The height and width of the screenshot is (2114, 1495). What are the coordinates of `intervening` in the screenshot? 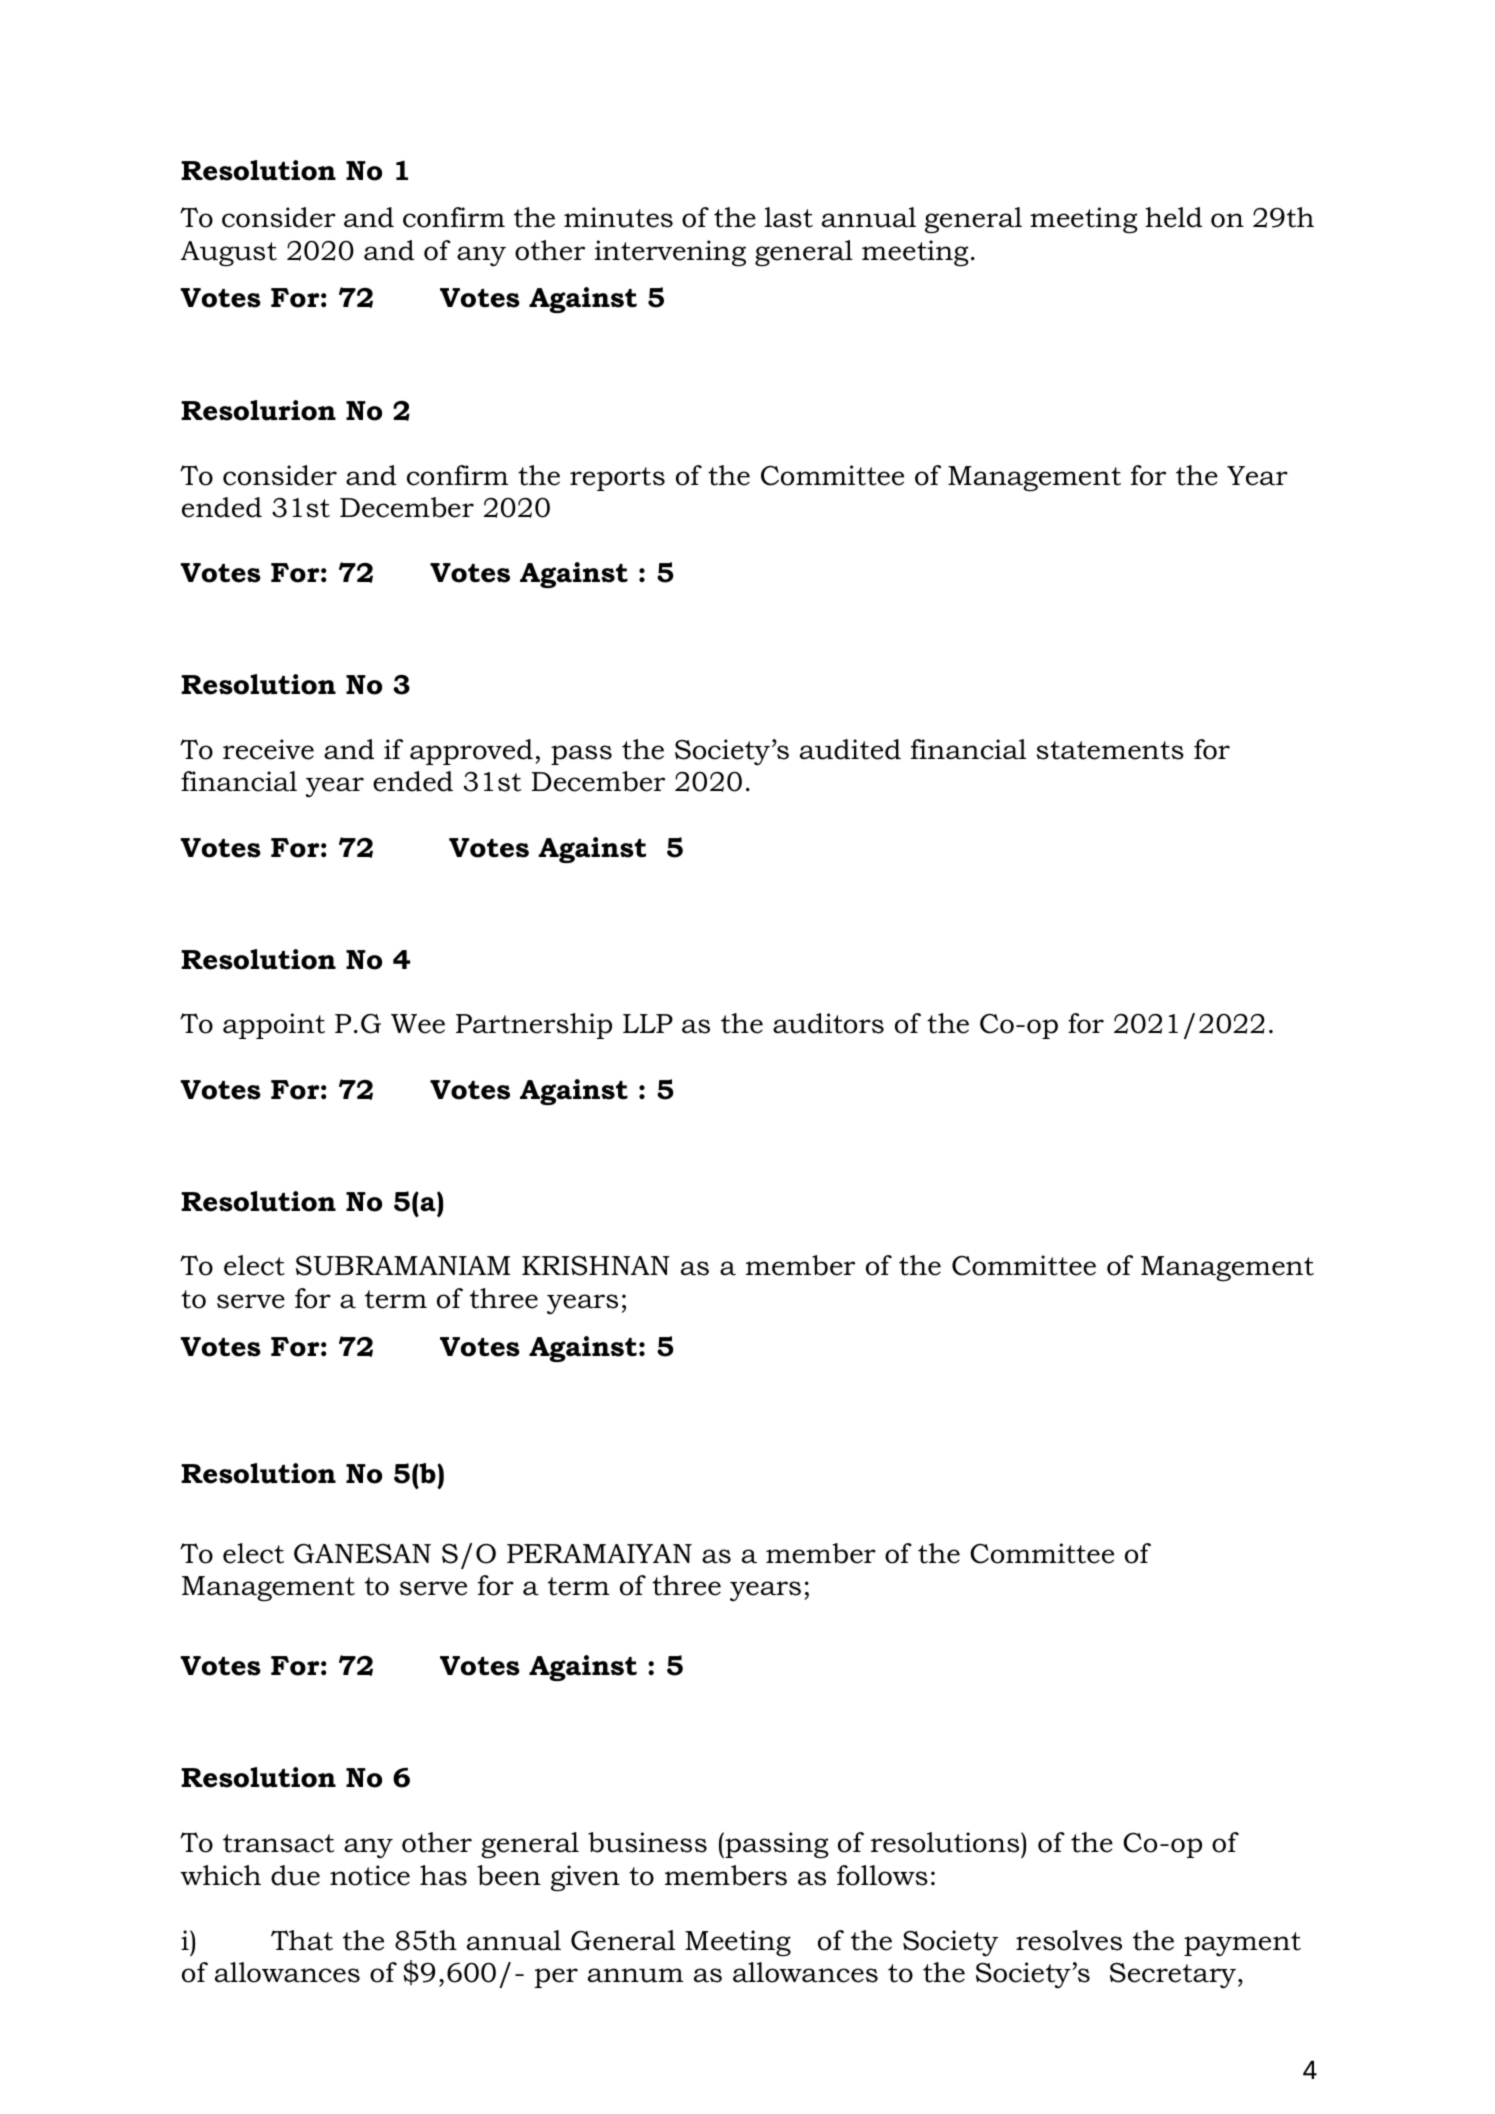 It's located at (670, 253).
